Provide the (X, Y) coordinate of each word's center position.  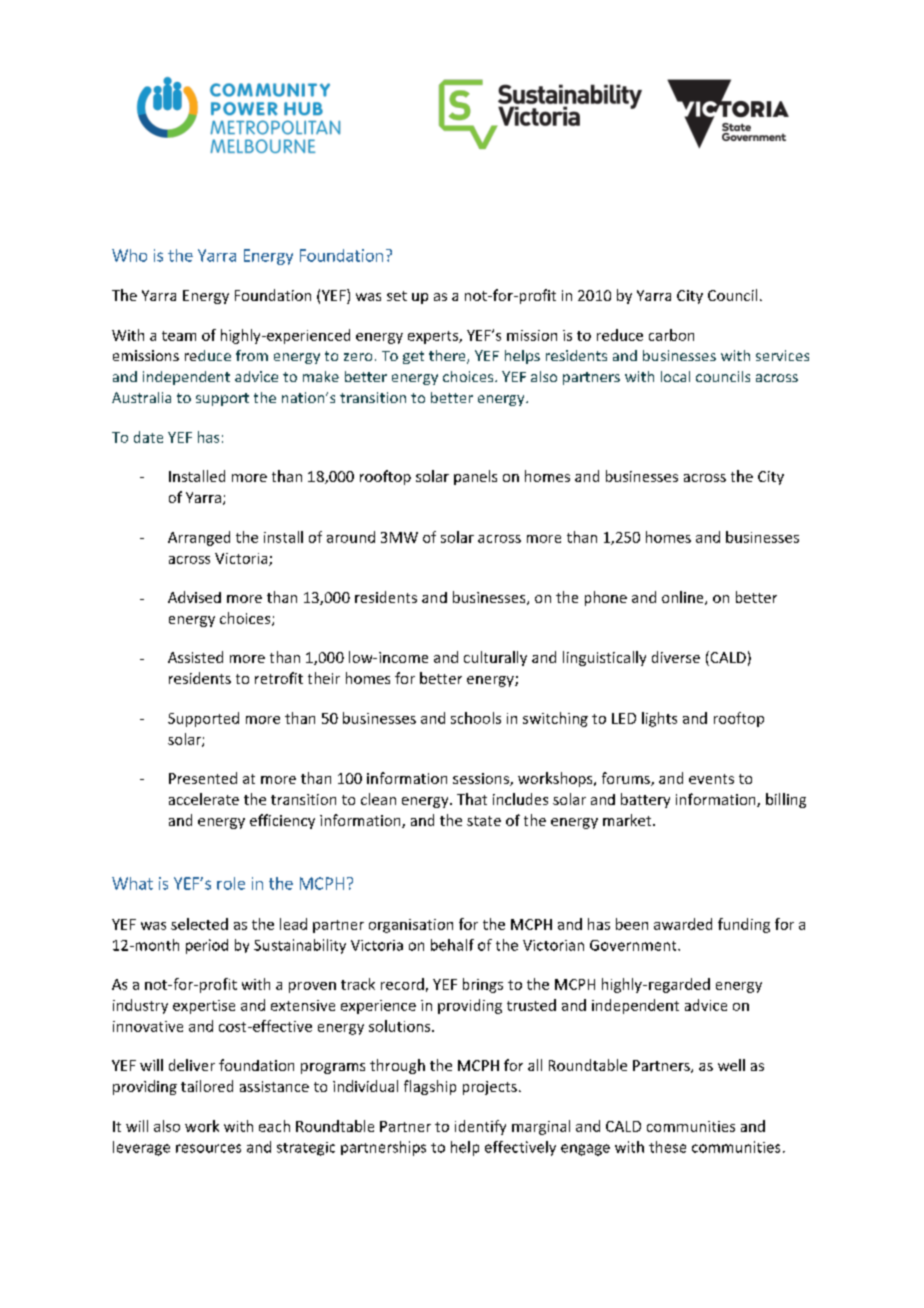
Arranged (199, 538)
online (684, 598)
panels (475, 477)
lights (659, 719)
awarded (683, 924)
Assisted (195, 657)
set (397, 296)
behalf (452, 945)
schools (476, 718)
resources (208, 1148)
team (179, 336)
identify (480, 1127)
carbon (671, 335)
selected (199, 924)
